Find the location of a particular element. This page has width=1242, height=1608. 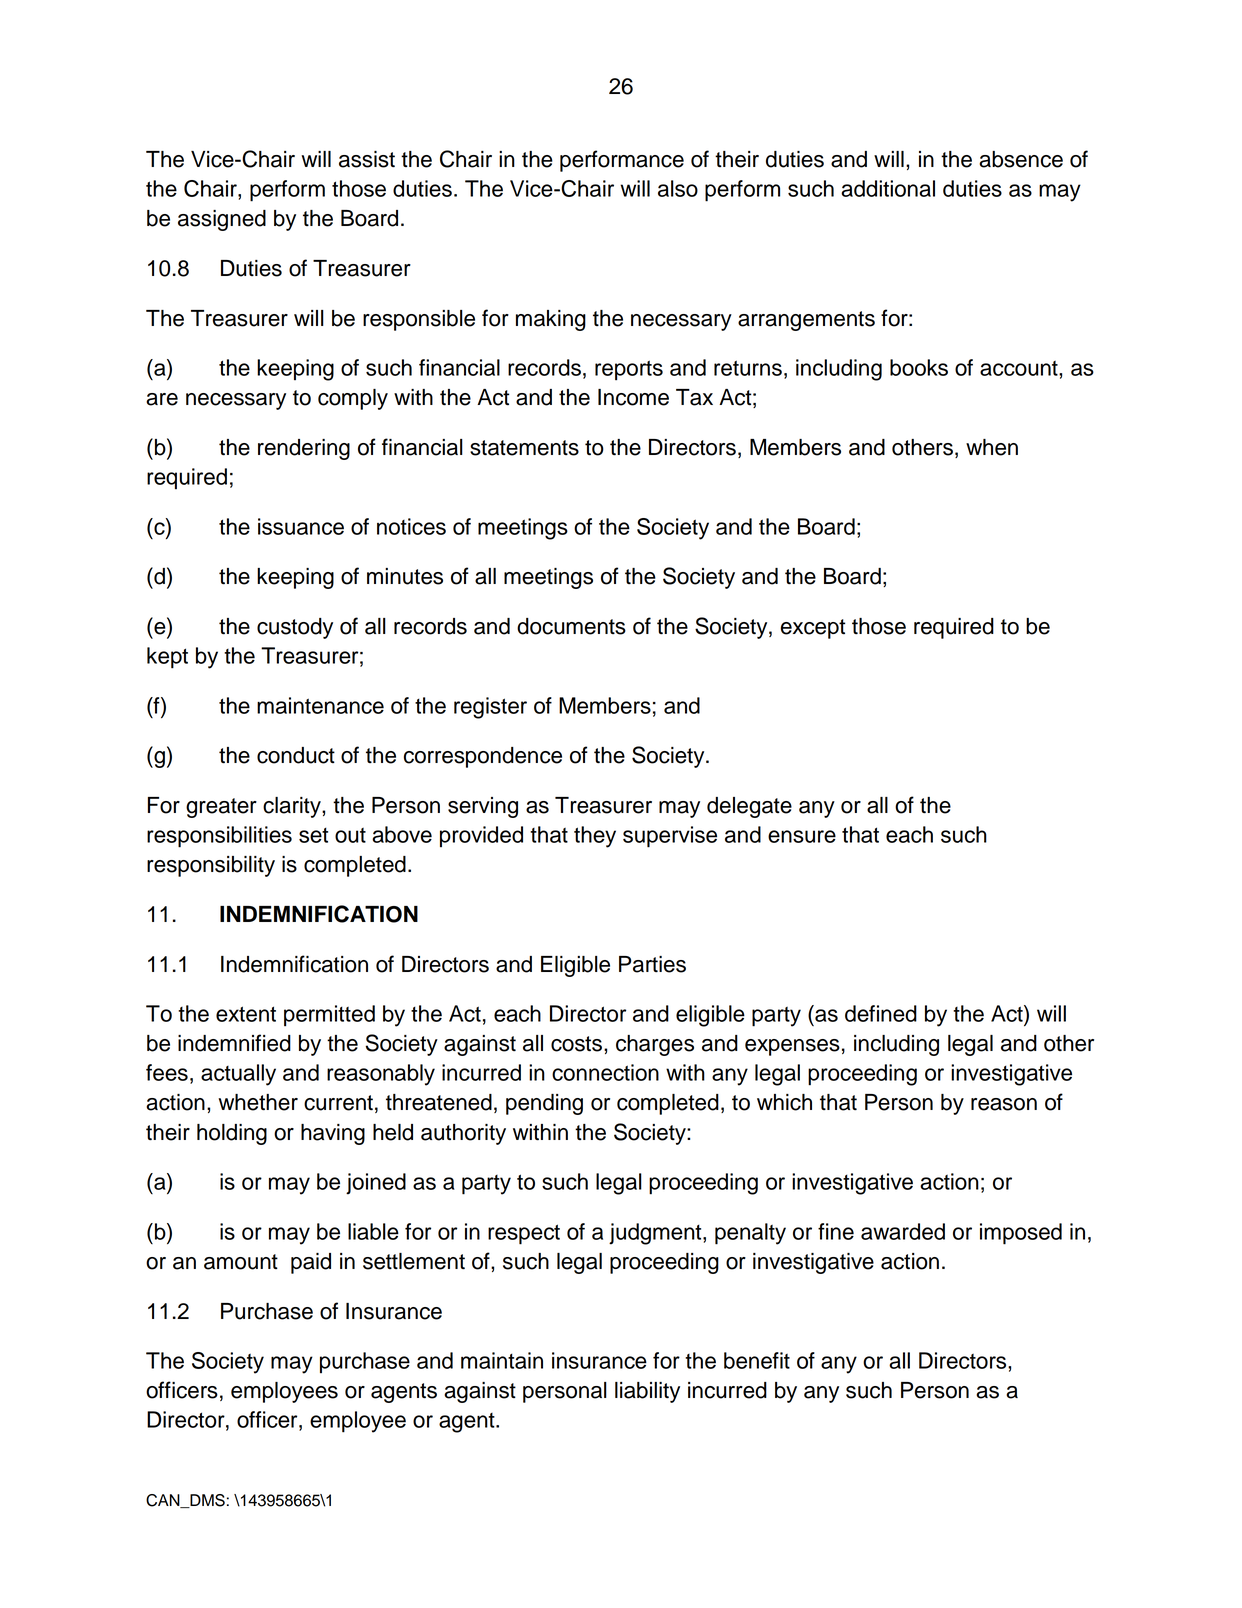

liability is located at coordinates (647, 1392).
